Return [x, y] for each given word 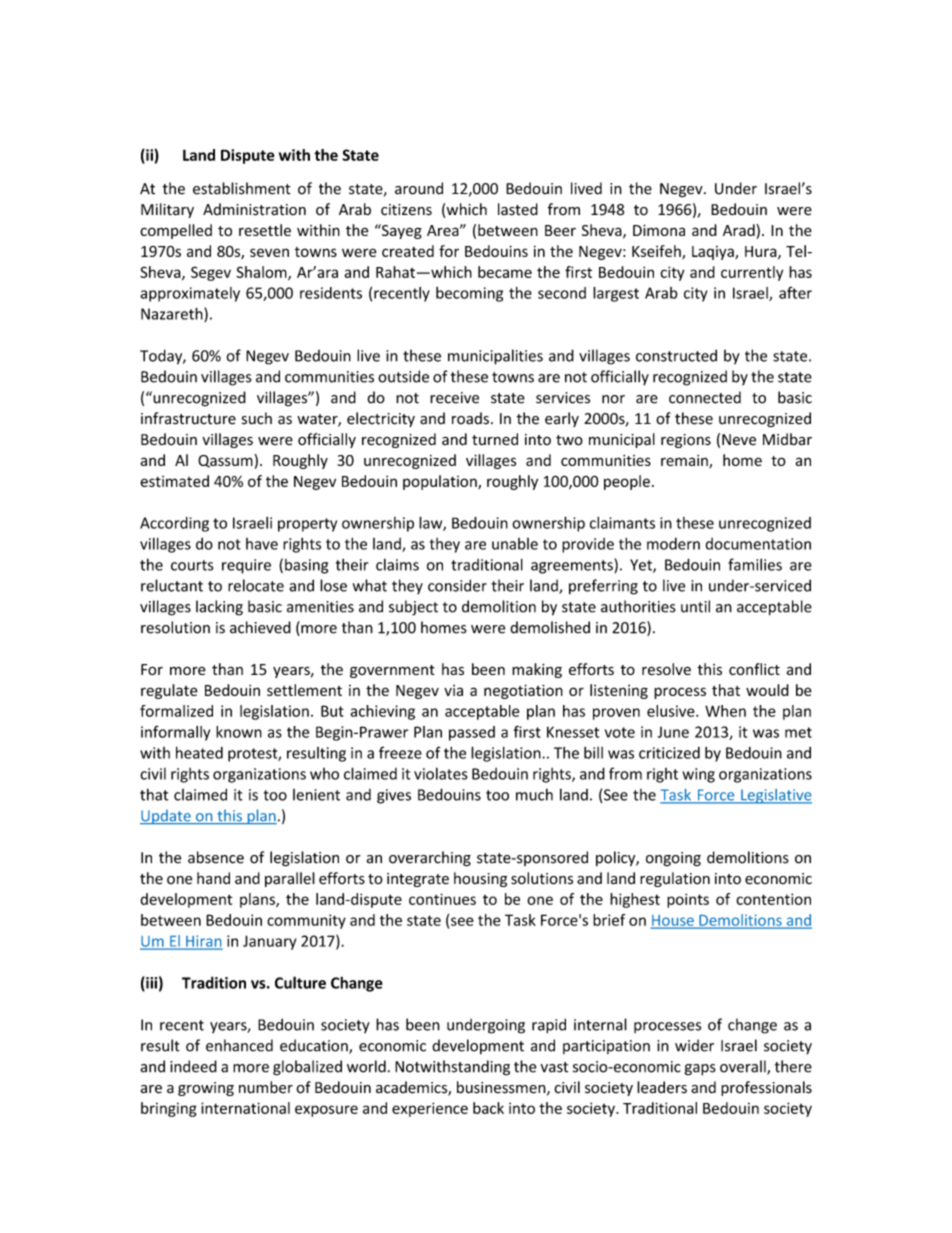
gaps [700, 1070]
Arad [740, 230]
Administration [254, 209]
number [266, 1087]
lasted [518, 209]
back [488, 1108]
